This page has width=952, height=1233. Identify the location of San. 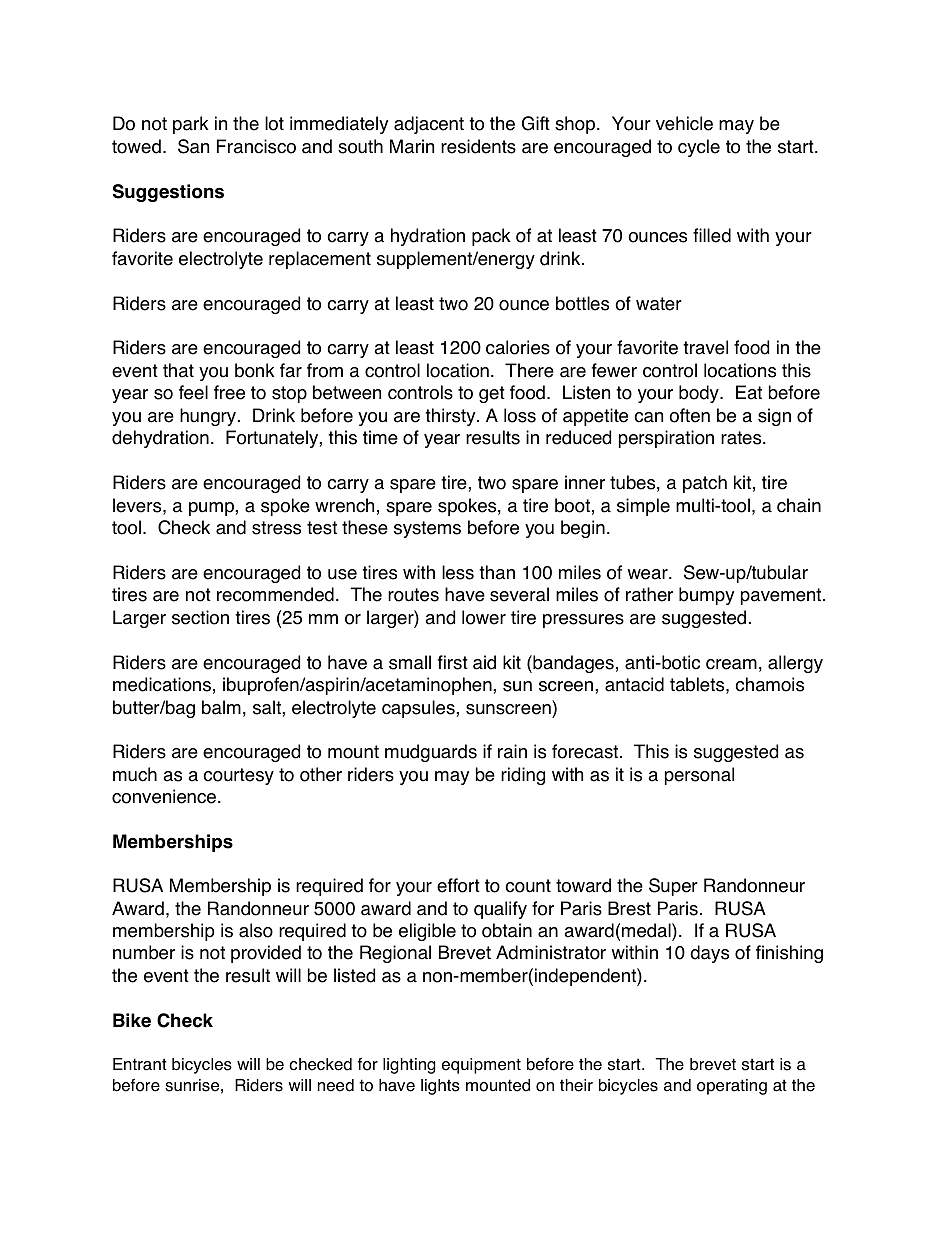
(193, 146).
